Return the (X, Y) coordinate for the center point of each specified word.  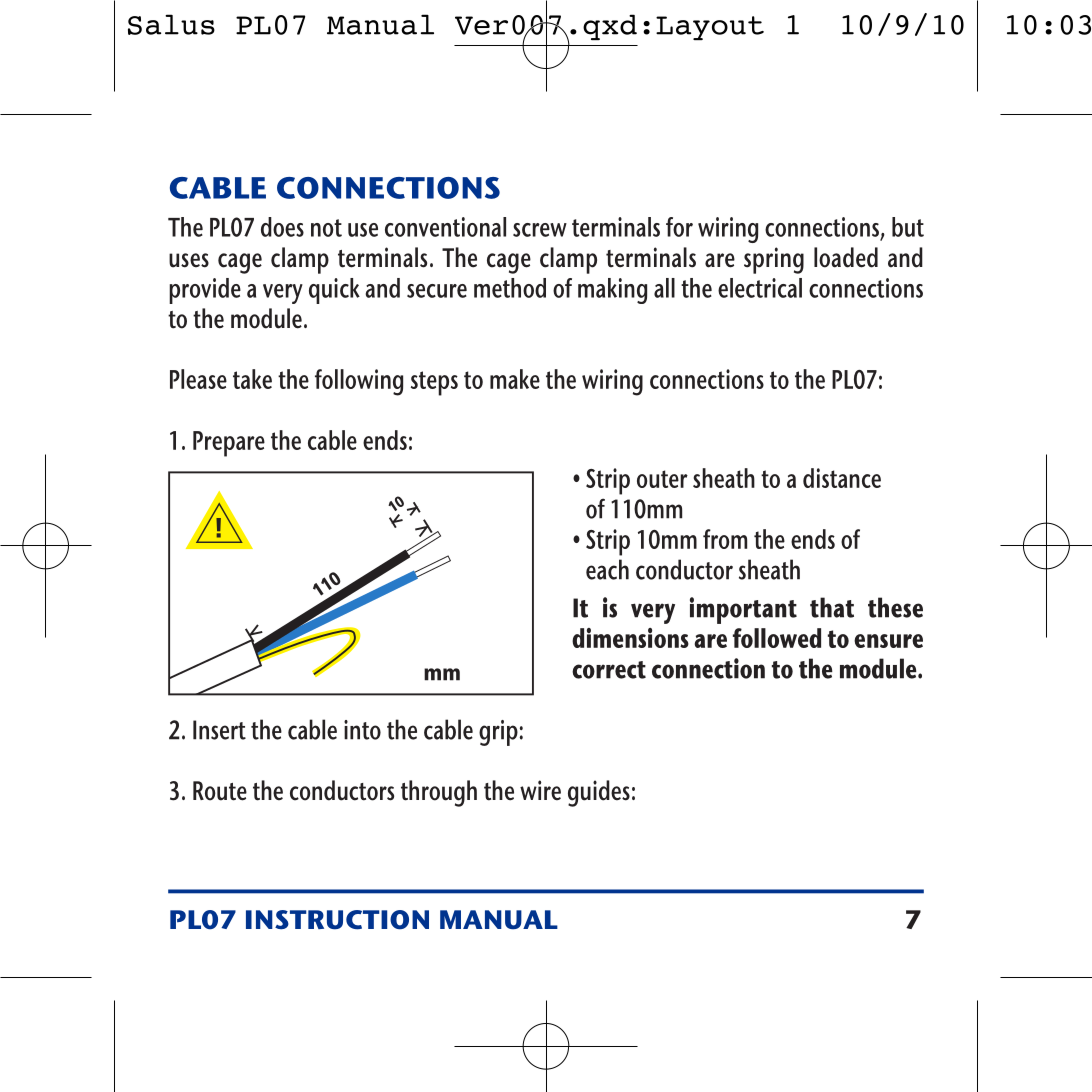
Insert (219, 730)
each (607, 569)
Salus (171, 24)
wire (540, 790)
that (832, 607)
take (252, 379)
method (510, 288)
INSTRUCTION (337, 920)
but (908, 227)
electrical (760, 288)
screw (540, 230)
